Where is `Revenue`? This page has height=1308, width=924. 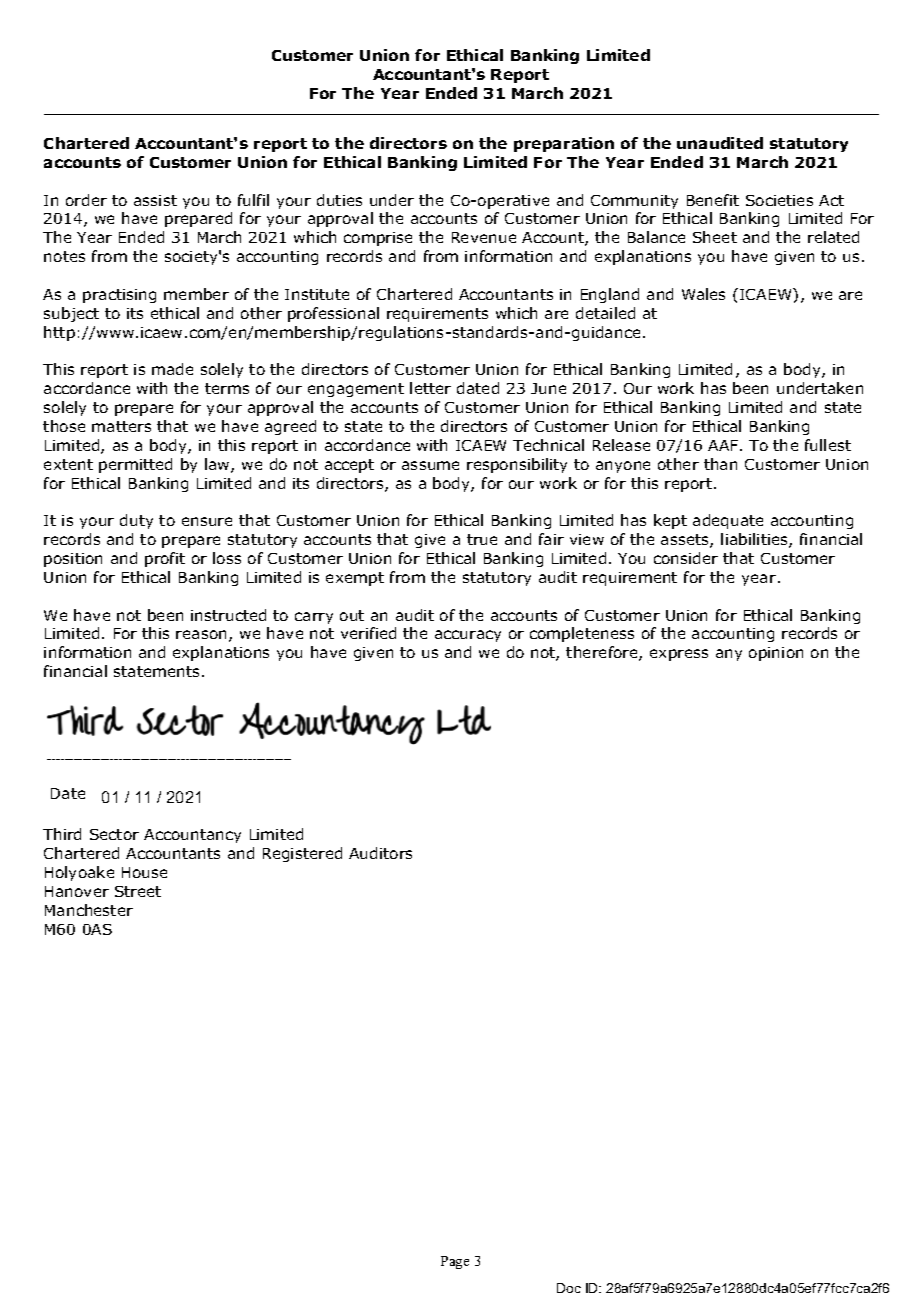 Revenue is located at coordinates (484, 237).
